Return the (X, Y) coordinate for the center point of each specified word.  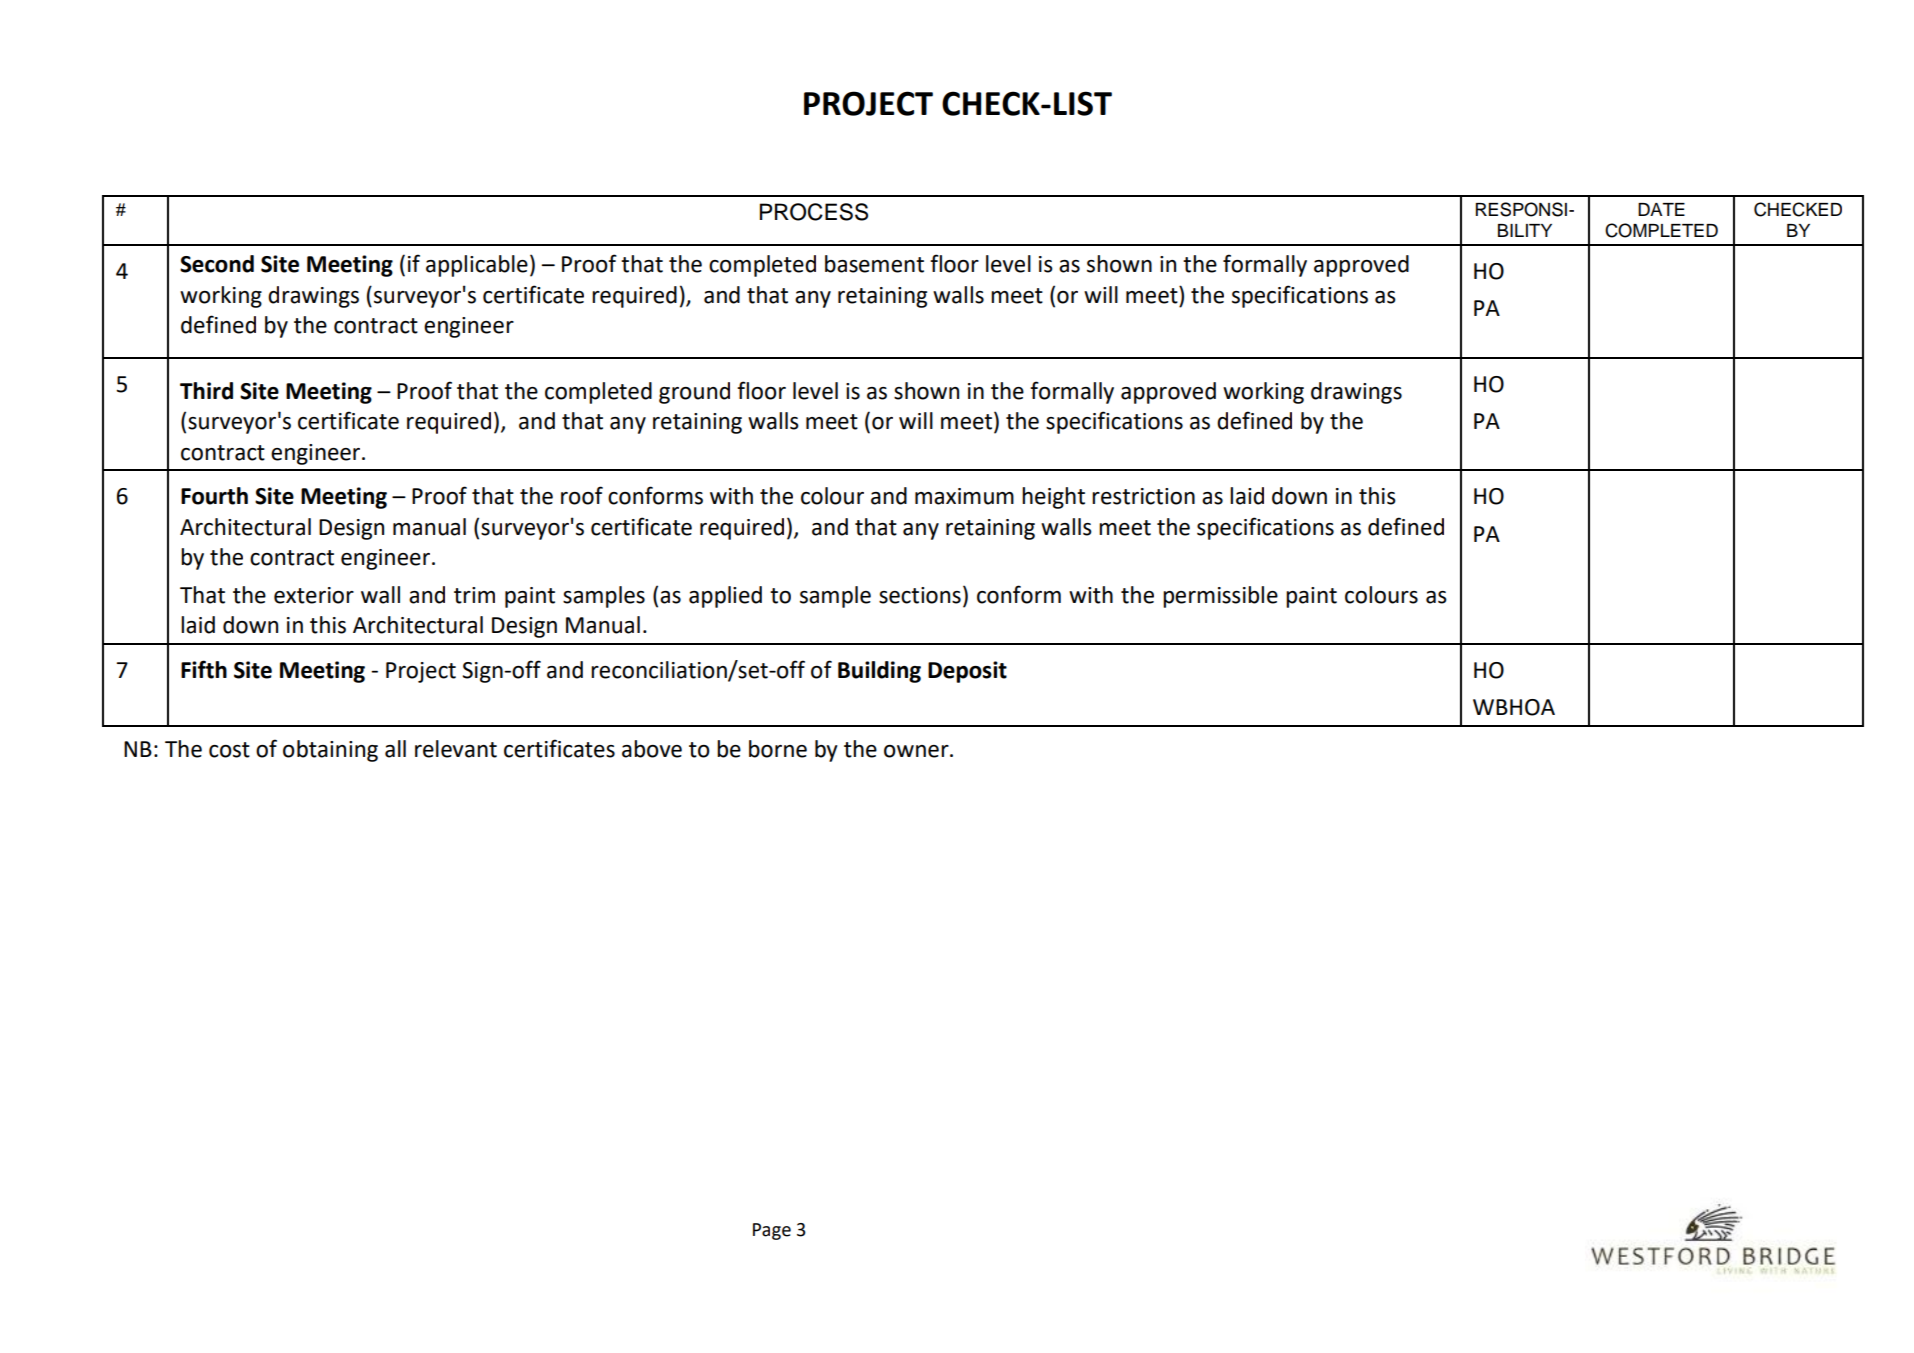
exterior (314, 595)
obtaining (330, 751)
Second (217, 264)
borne (778, 749)
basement (874, 264)
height (1053, 498)
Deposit (967, 672)
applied (725, 597)
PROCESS (814, 212)
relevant (456, 749)
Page (772, 1231)
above (652, 749)
